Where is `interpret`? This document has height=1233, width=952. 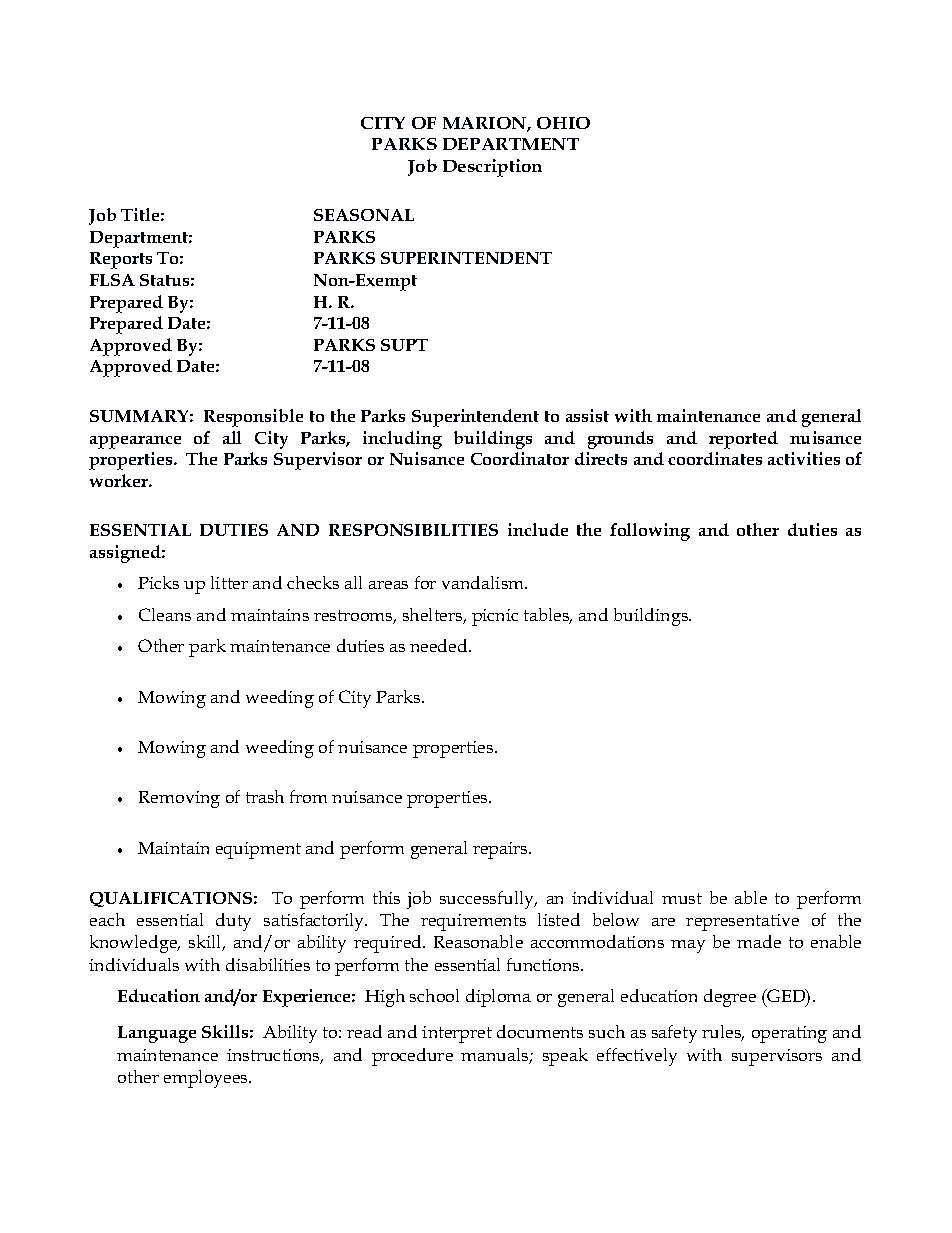
interpret is located at coordinates (457, 1034).
